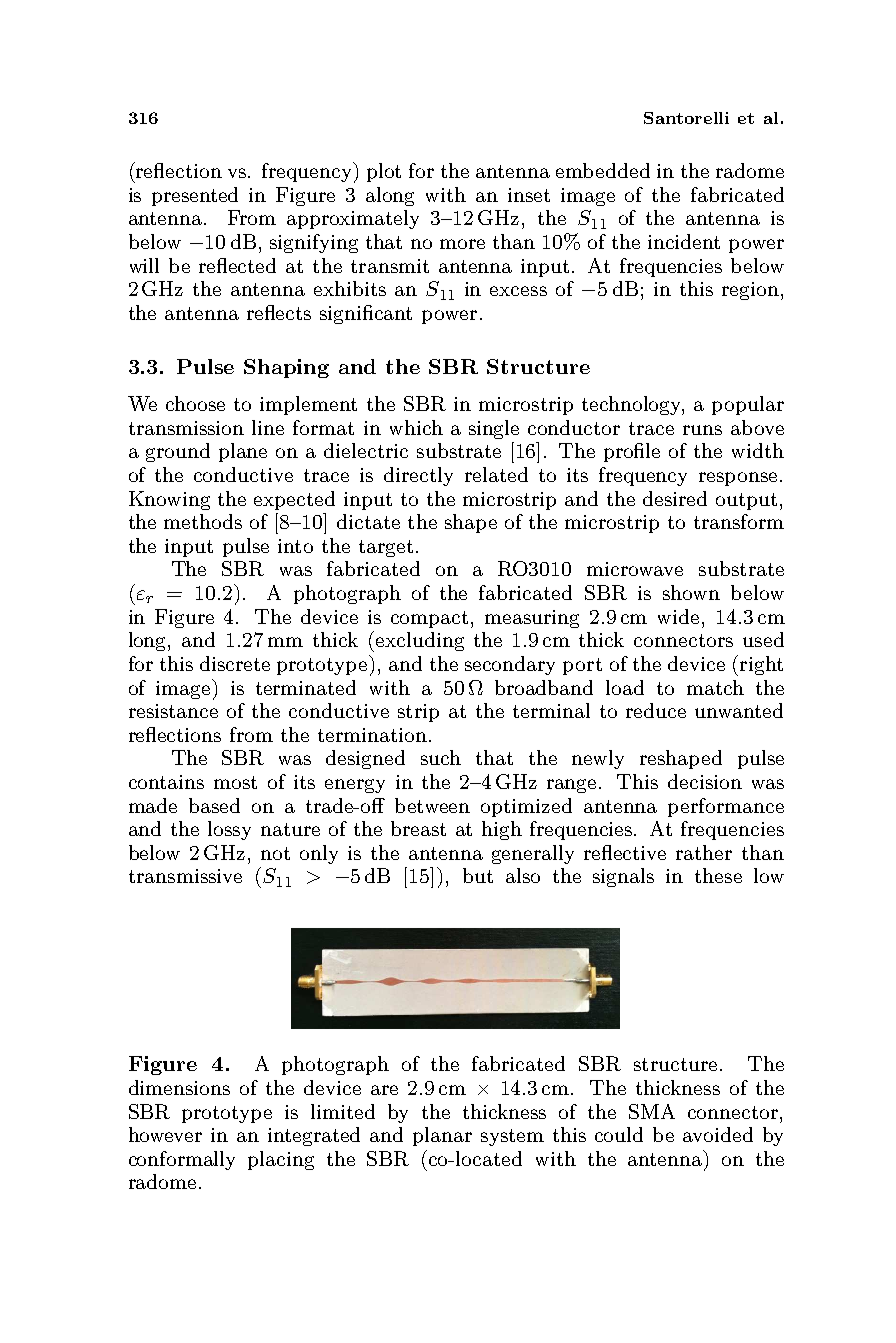 The width and height of the page is (896, 1343). What do you see at coordinates (165, 1134) in the page?
I see `however` at bounding box center [165, 1134].
